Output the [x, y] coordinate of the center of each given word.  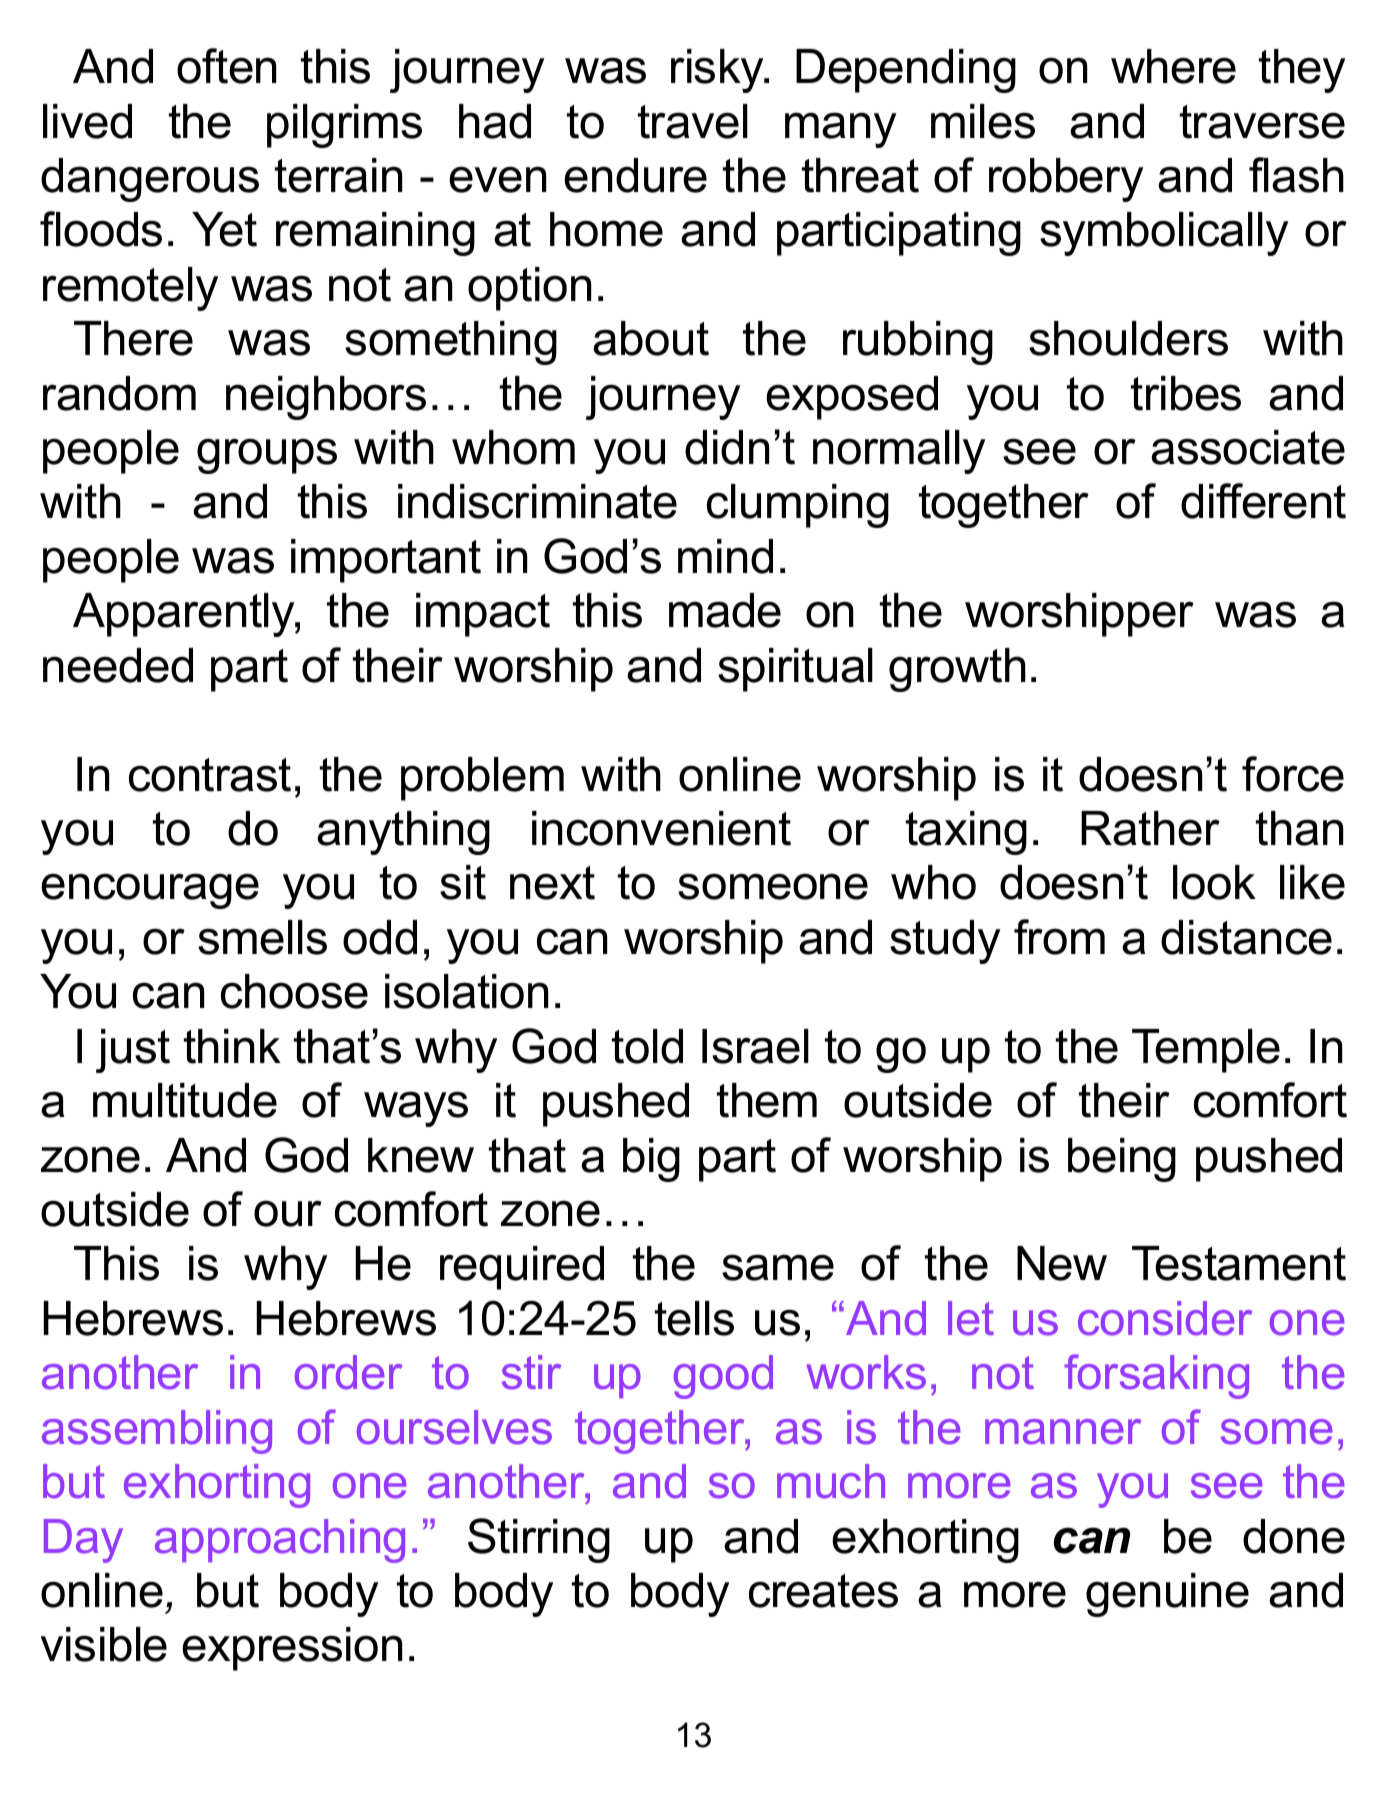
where [1173, 66]
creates [823, 1591]
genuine [1167, 1595]
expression [292, 1649]
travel [693, 121]
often [226, 66]
